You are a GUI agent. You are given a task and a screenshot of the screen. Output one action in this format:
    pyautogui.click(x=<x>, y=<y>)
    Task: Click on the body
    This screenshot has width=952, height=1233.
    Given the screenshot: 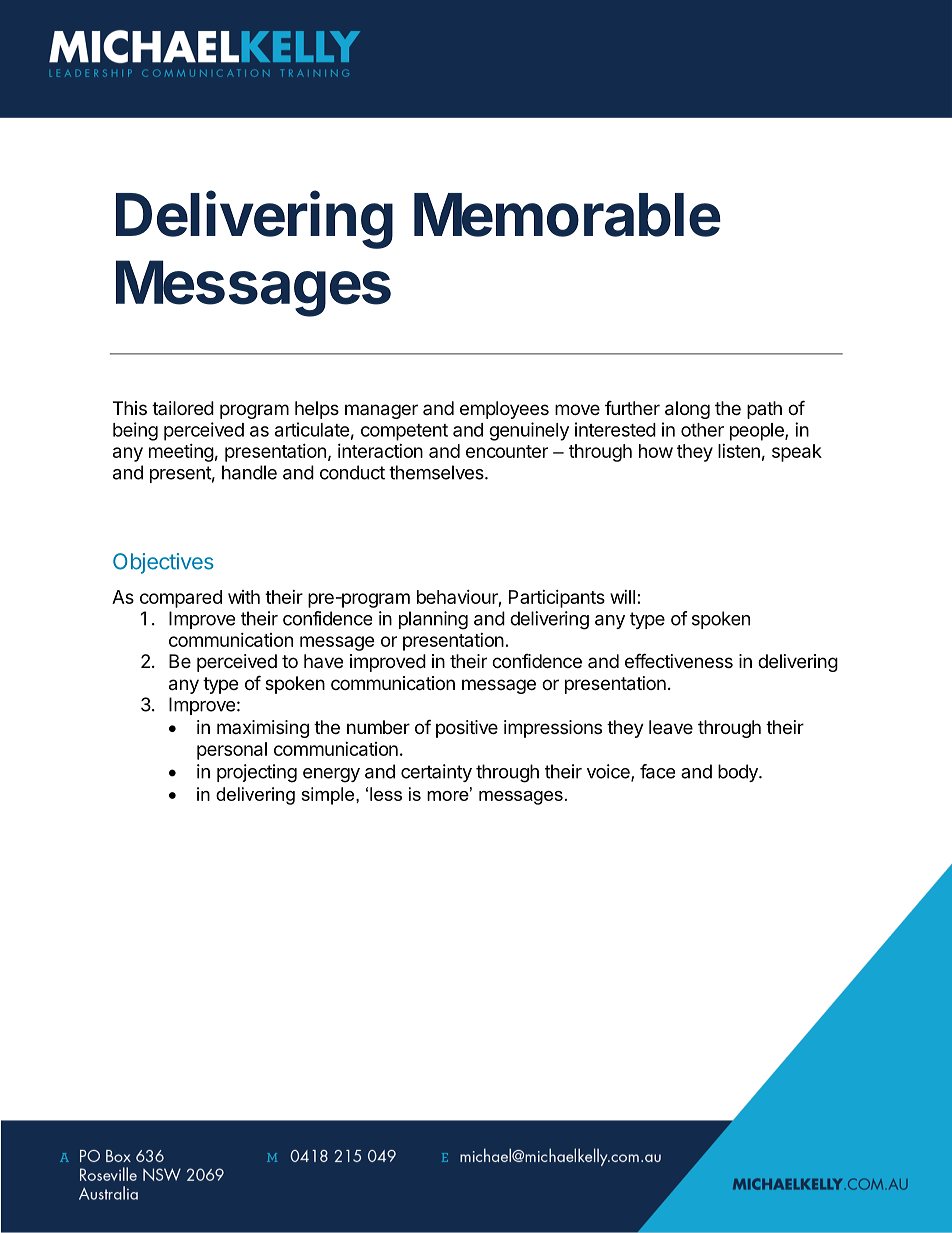 What is the action you would take?
    pyautogui.click(x=739, y=773)
